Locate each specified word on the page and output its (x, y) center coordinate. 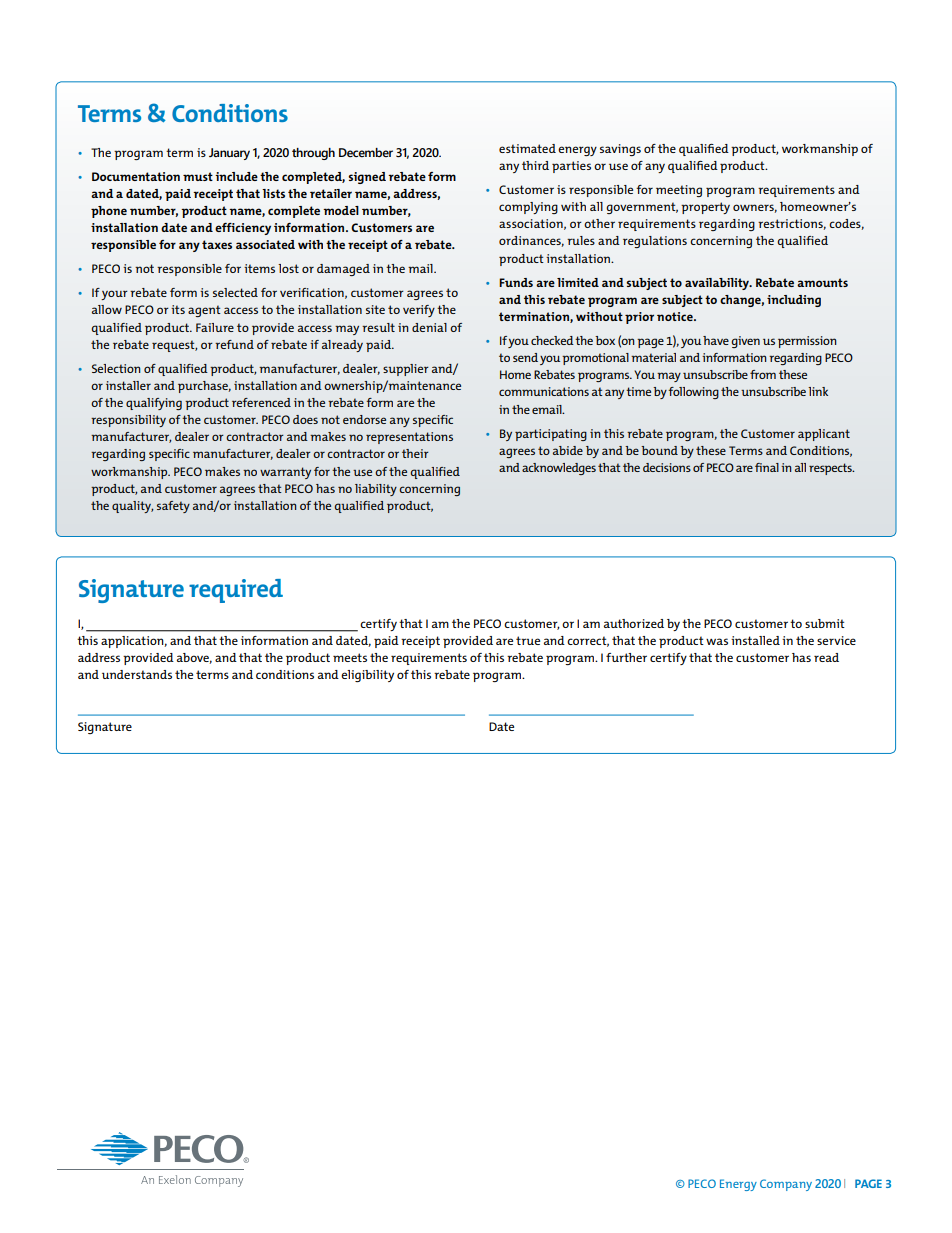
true (528, 640)
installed (755, 640)
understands (137, 674)
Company (786, 1185)
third (535, 165)
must (198, 176)
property (705, 208)
